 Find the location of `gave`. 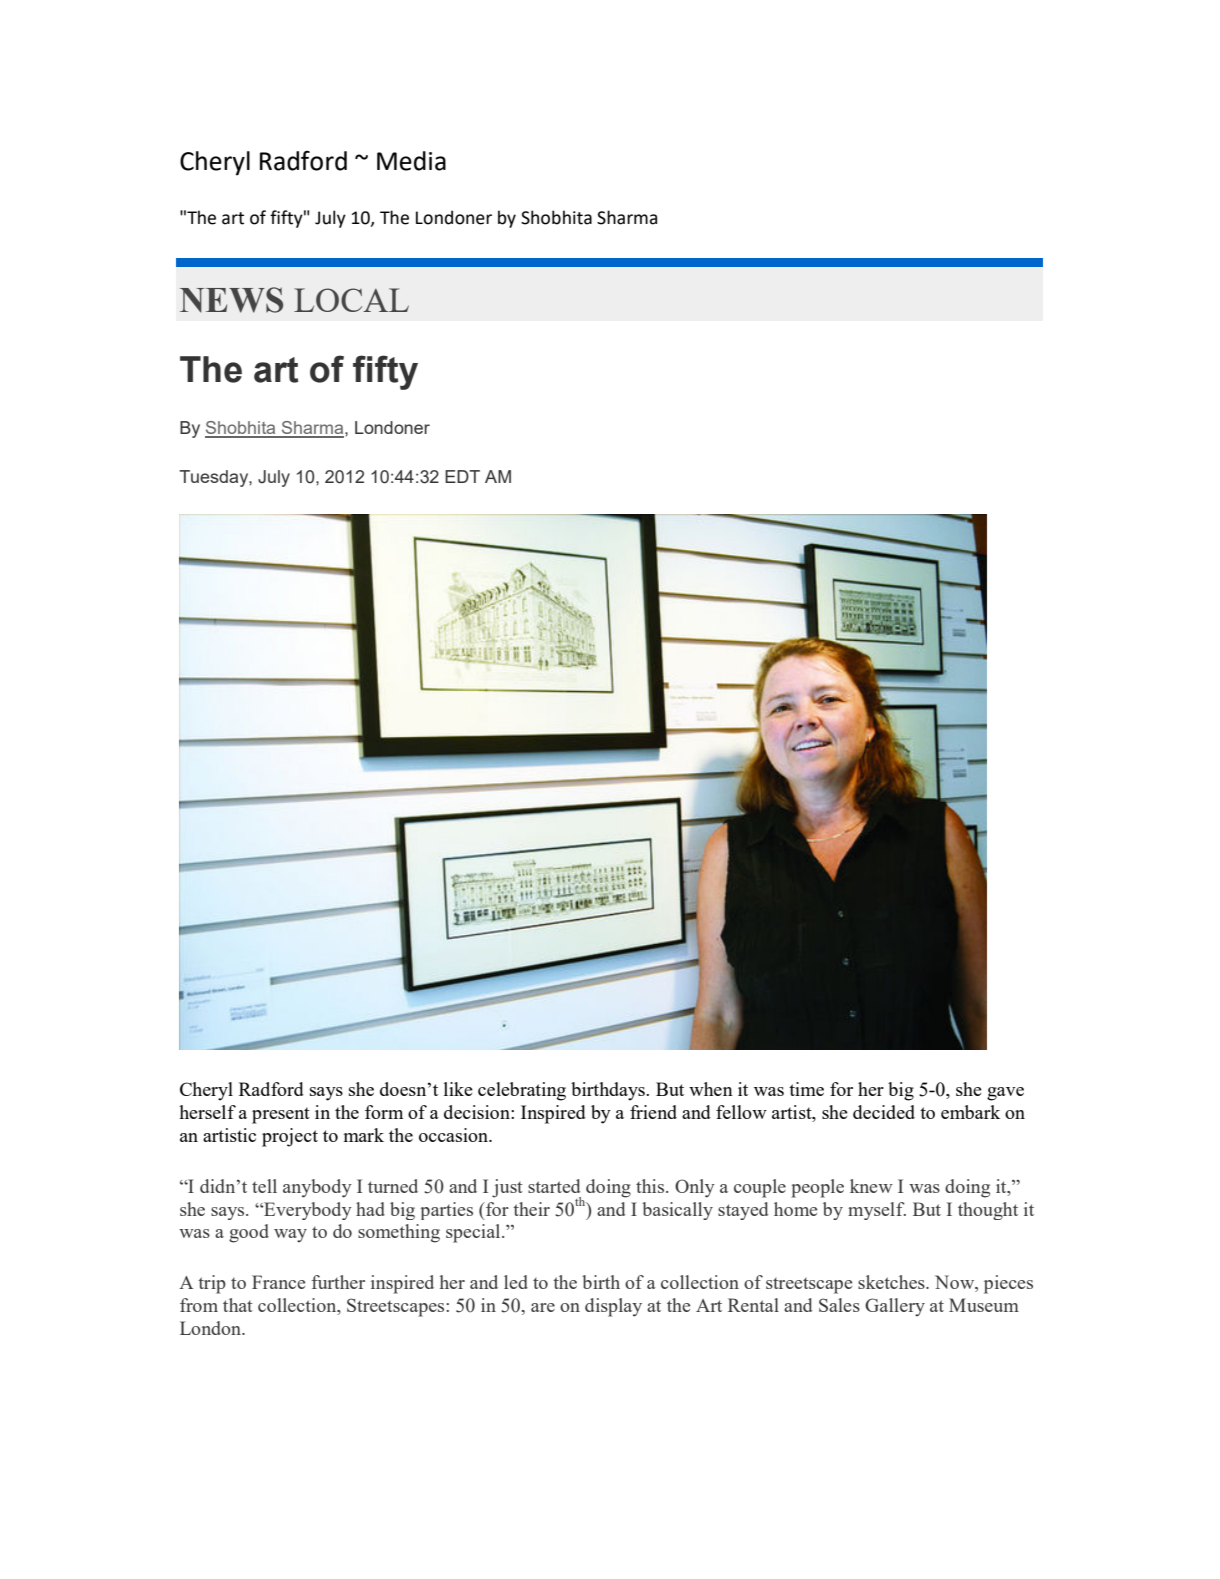

gave is located at coordinates (1005, 1094).
